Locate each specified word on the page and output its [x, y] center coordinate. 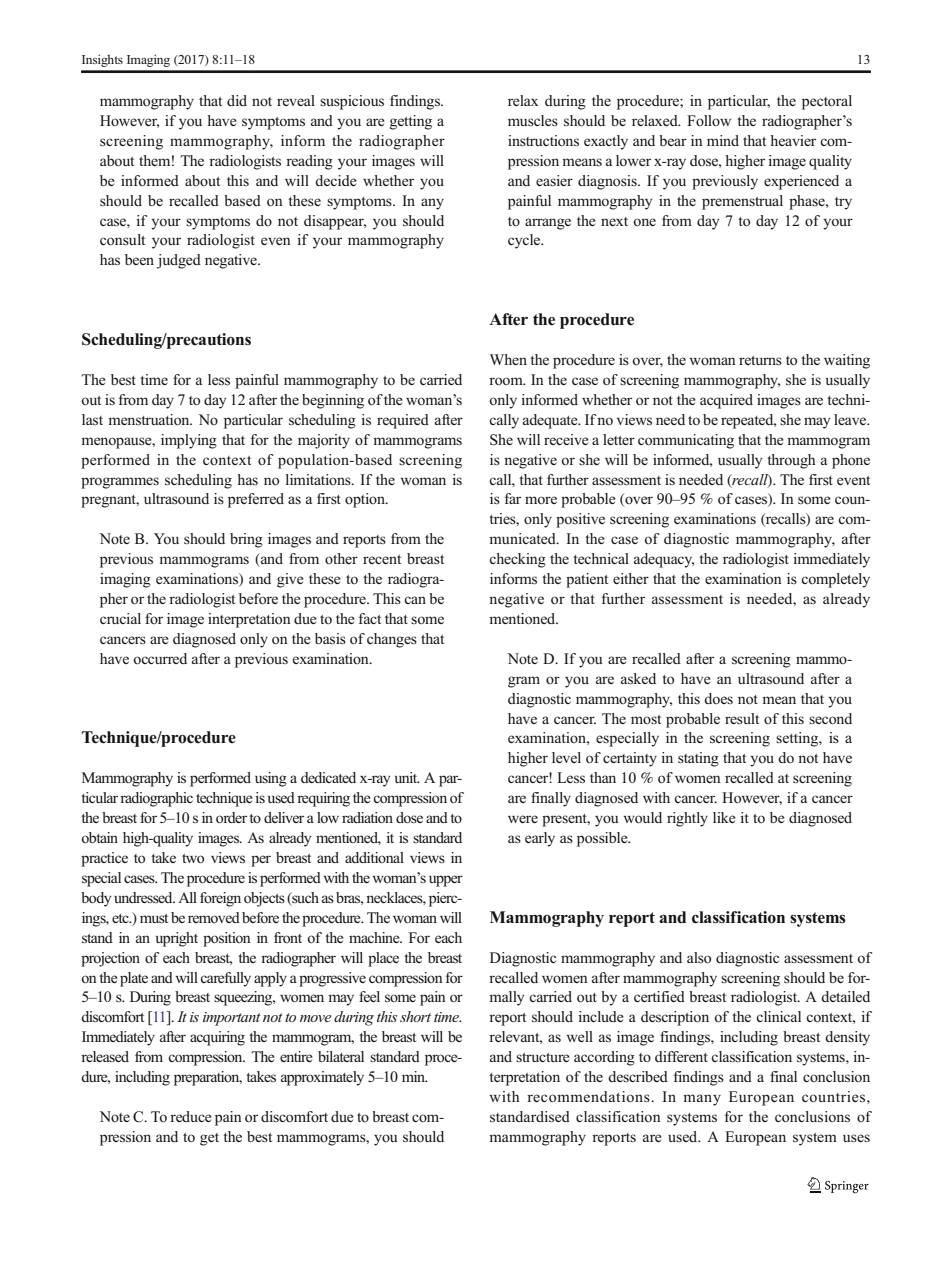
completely [835, 580]
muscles [533, 120]
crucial [120, 618]
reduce [191, 1116]
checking [517, 560]
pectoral [827, 102]
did [237, 100]
